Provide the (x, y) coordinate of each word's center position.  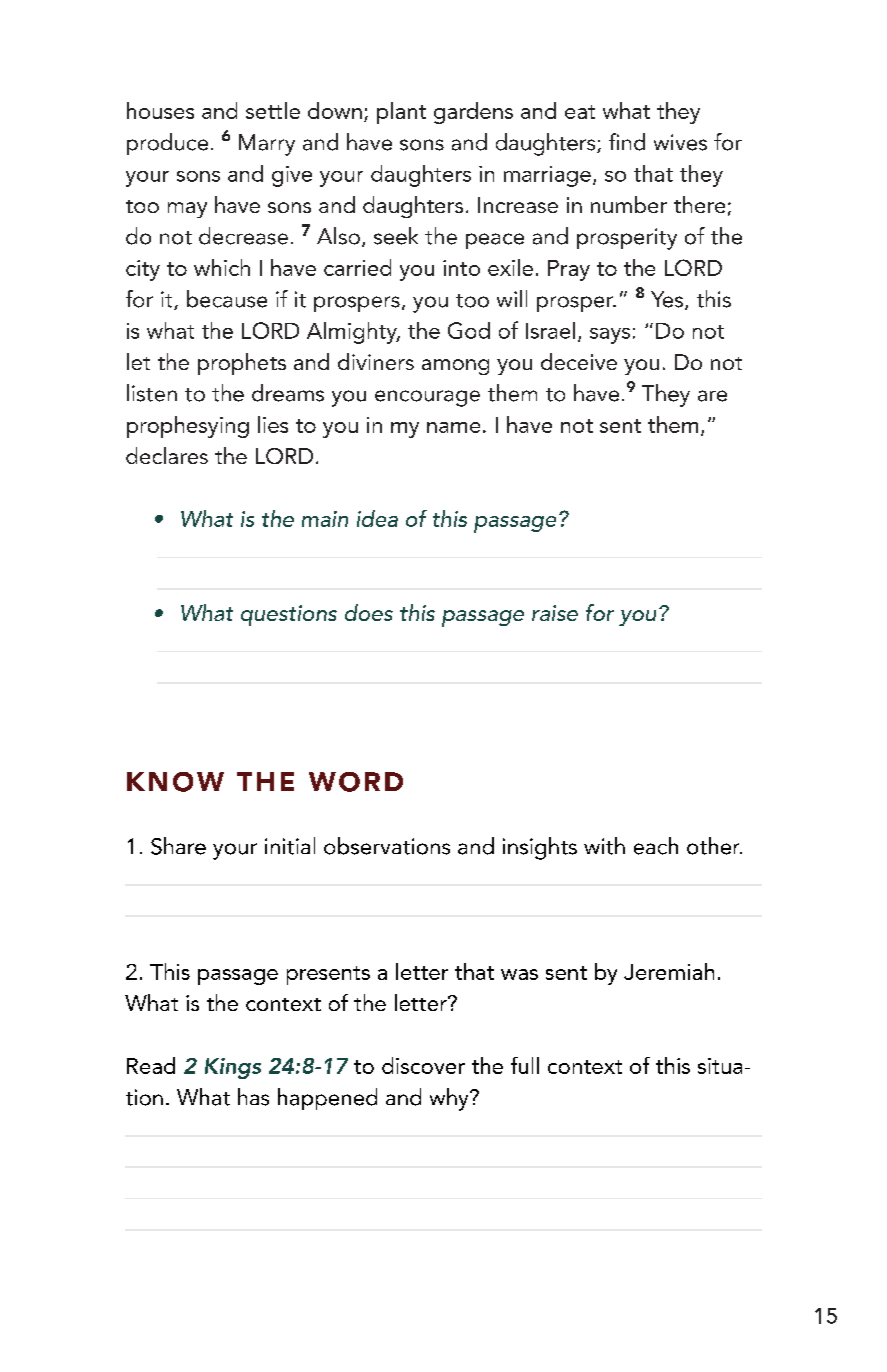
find (627, 142)
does (369, 612)
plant (401, 113)
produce (167, 144)
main (325, 519)
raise (555, 613)
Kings (233, 1068)
